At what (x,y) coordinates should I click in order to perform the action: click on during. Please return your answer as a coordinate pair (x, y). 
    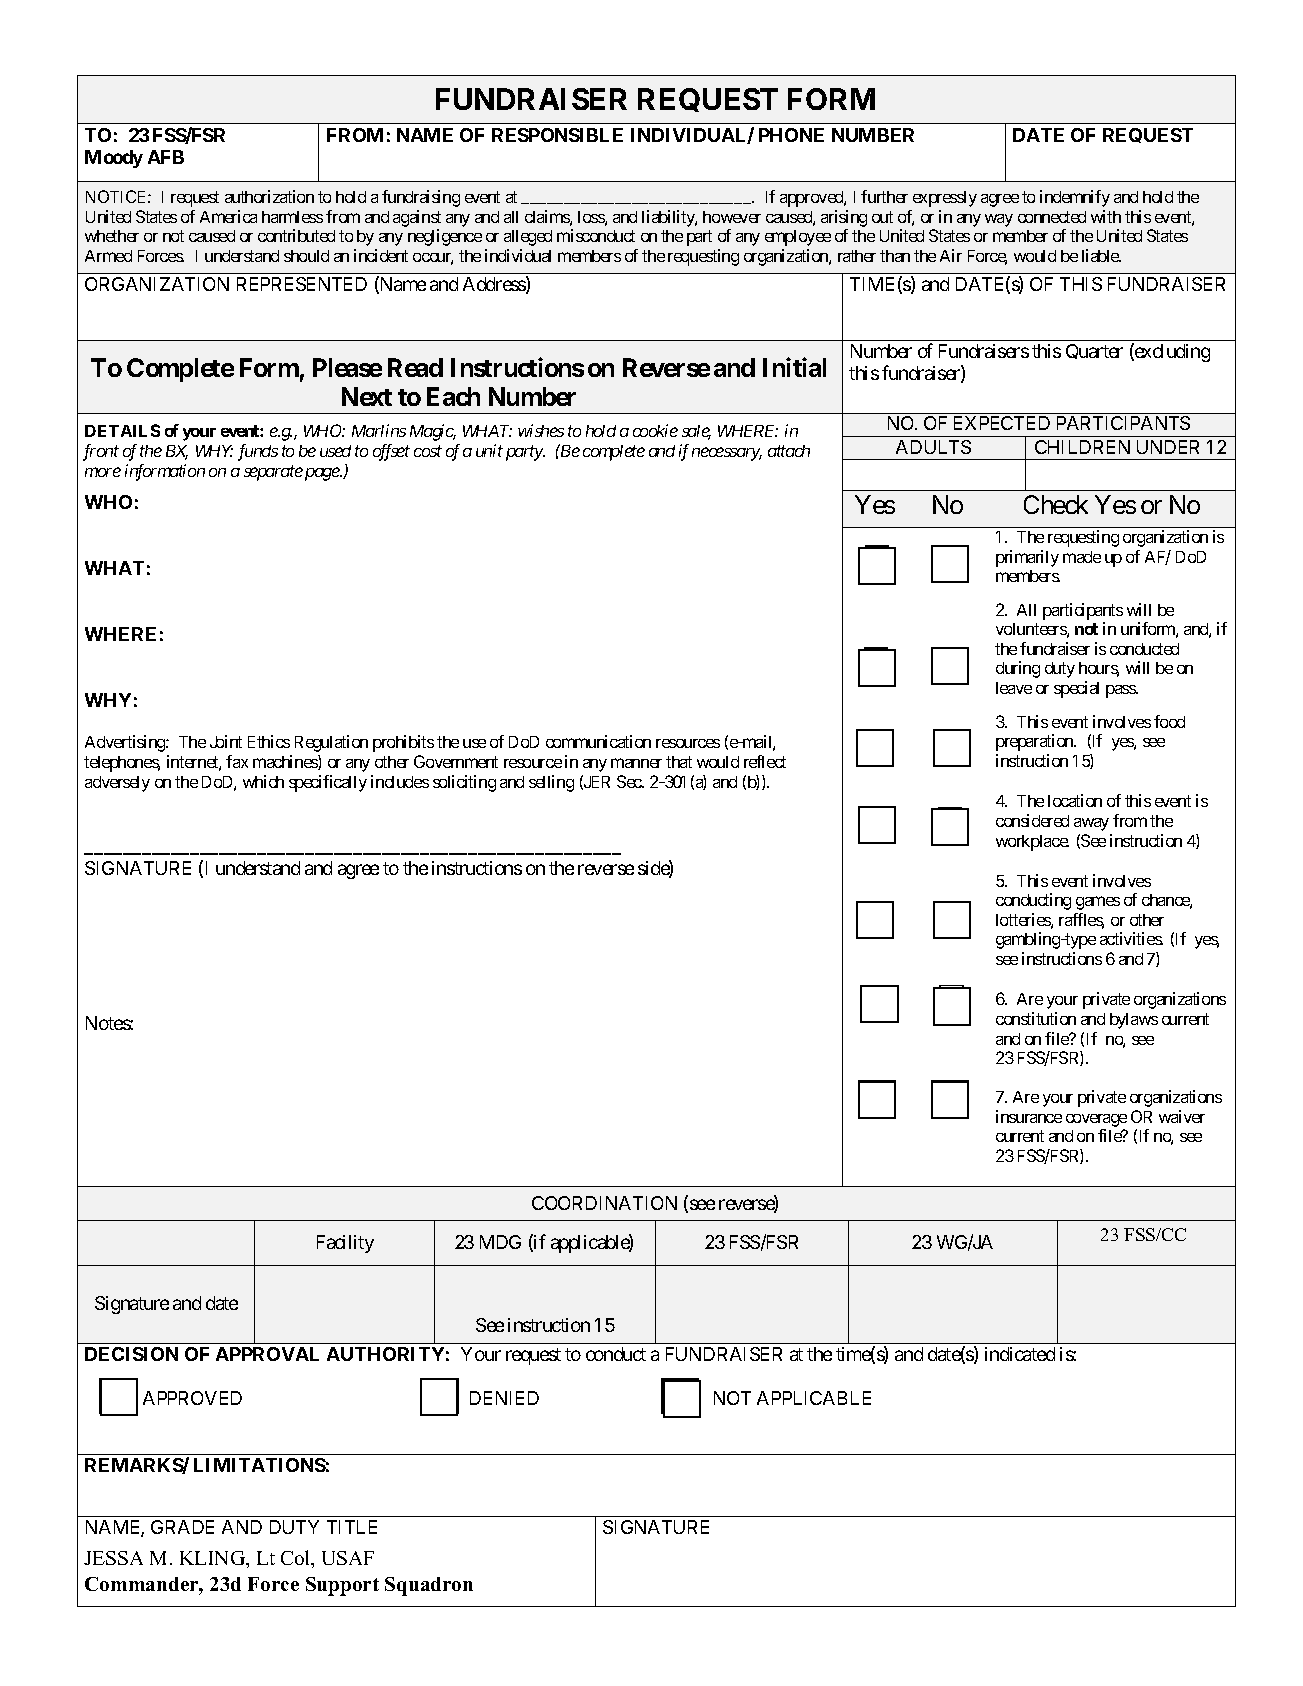
    Looking at the image, I should click on (1018, 669).
